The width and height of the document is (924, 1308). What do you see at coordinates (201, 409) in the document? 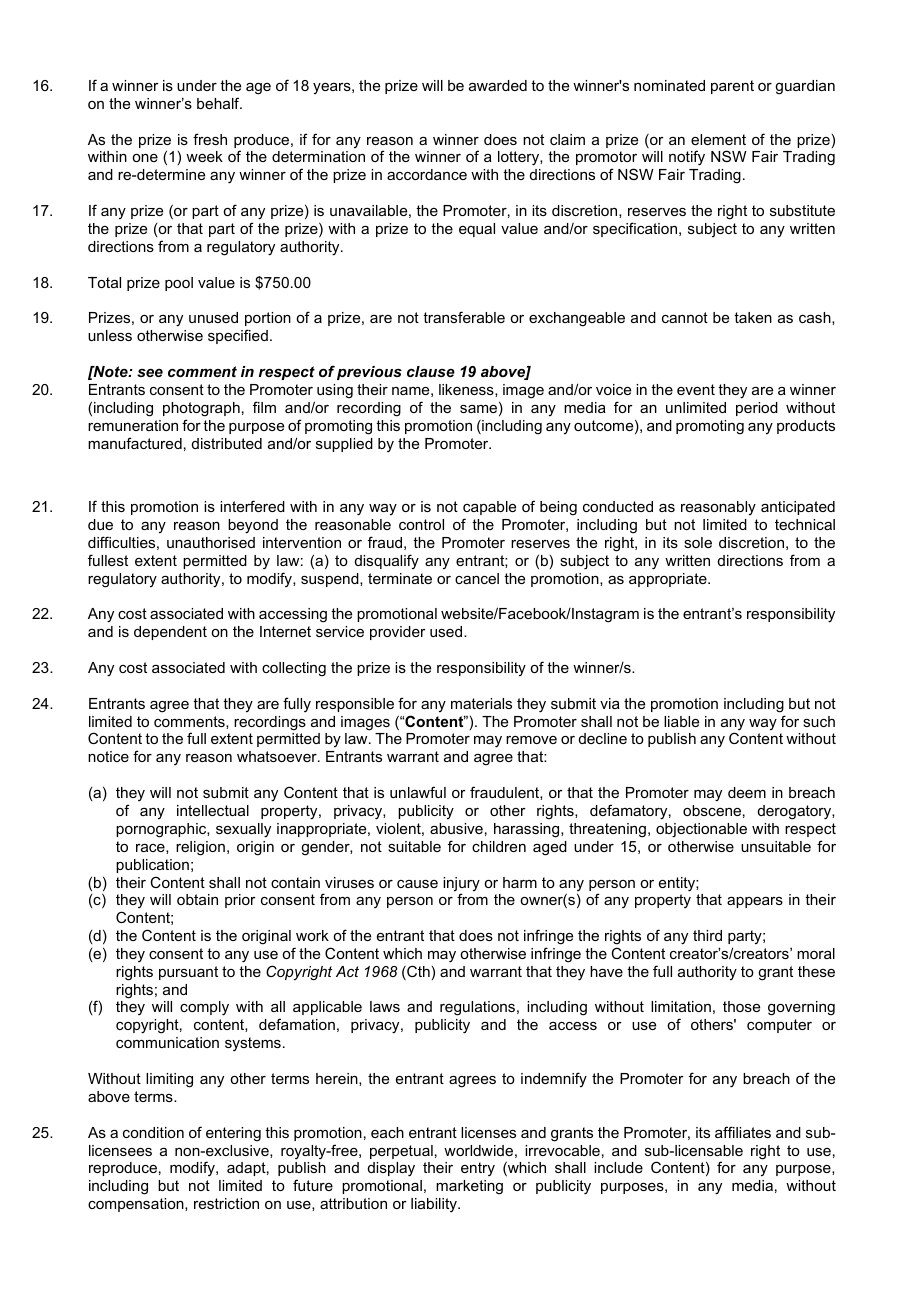
I see `photograph` at bounding box center [201, 409].
